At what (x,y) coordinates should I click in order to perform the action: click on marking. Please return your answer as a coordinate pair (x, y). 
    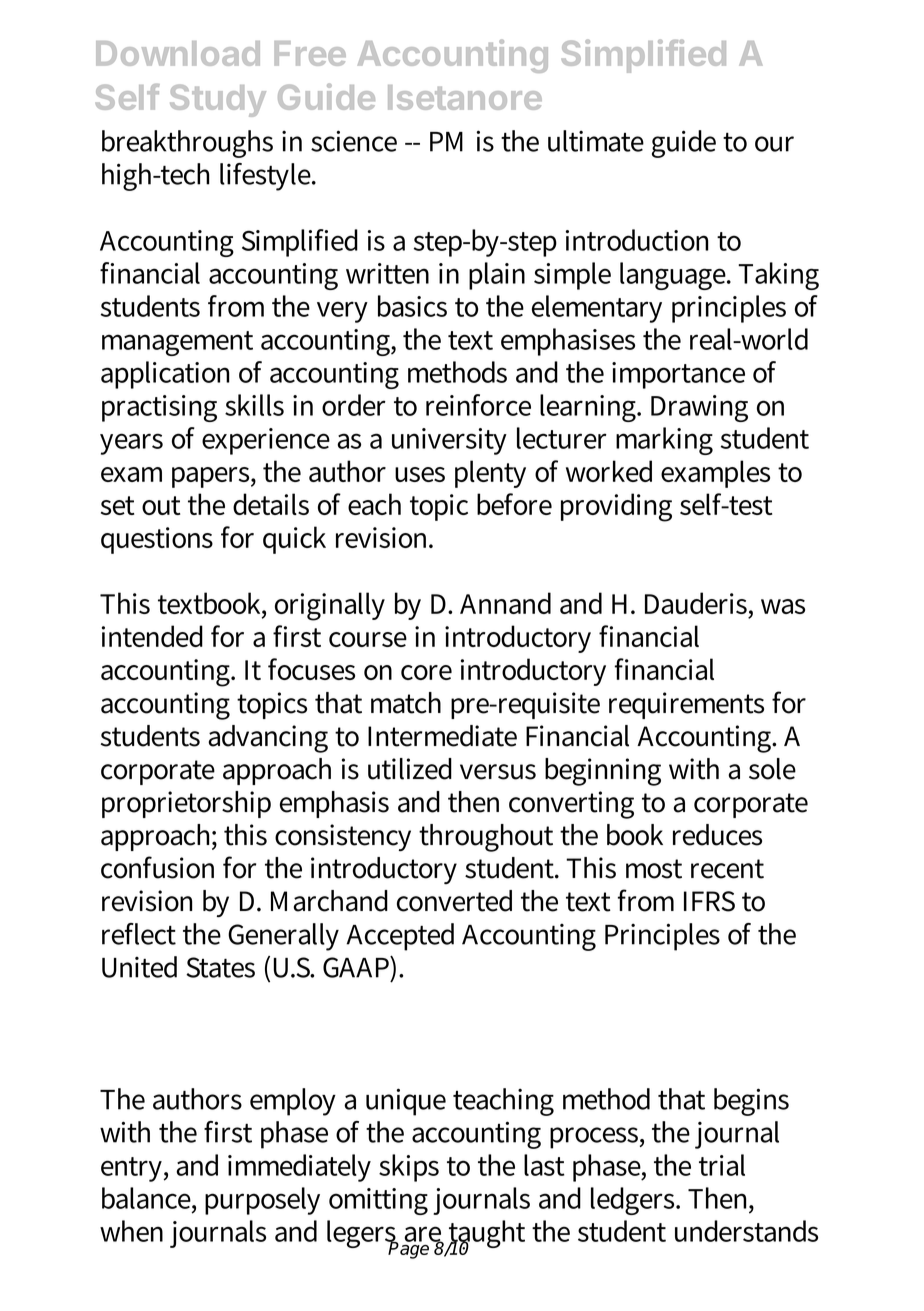
    Looking at the image, I should click on (664, 441).
